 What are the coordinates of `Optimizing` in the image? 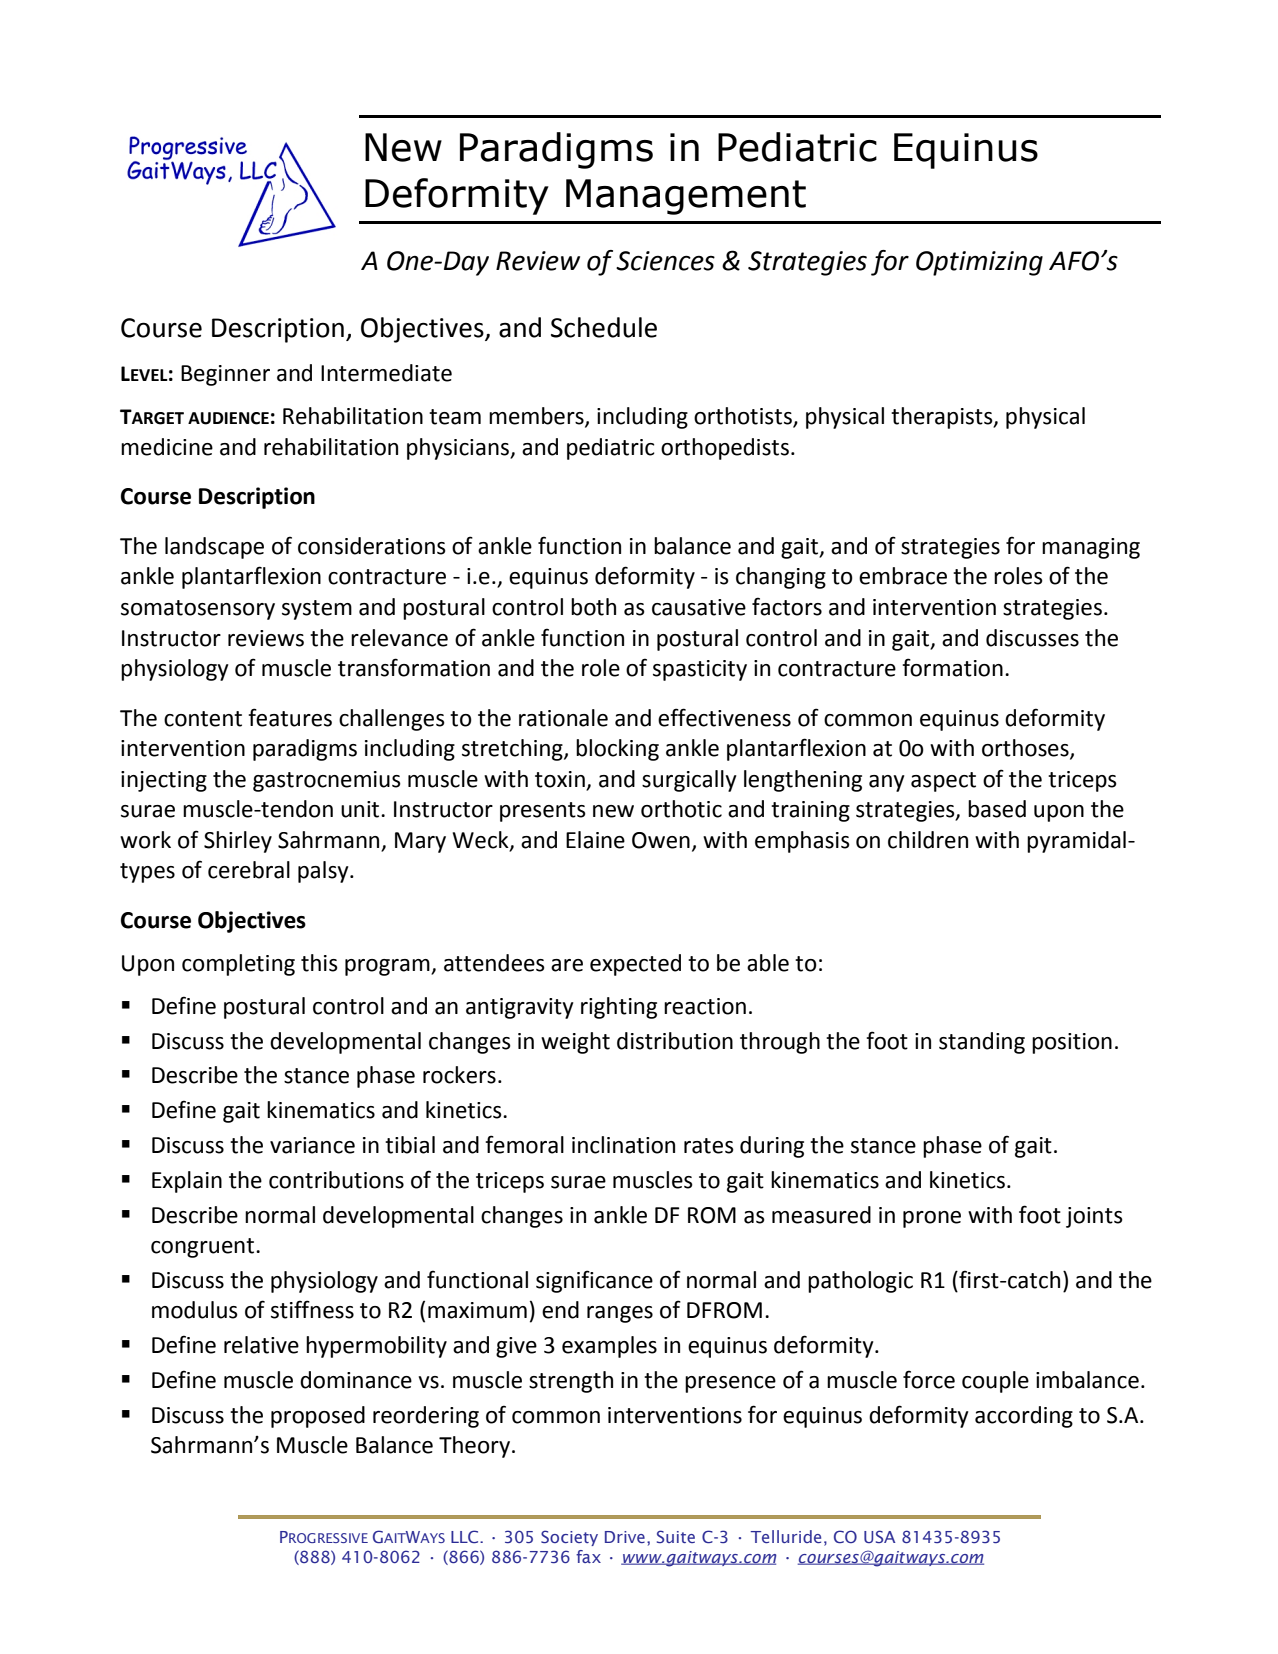 It's located at (979, 263).
